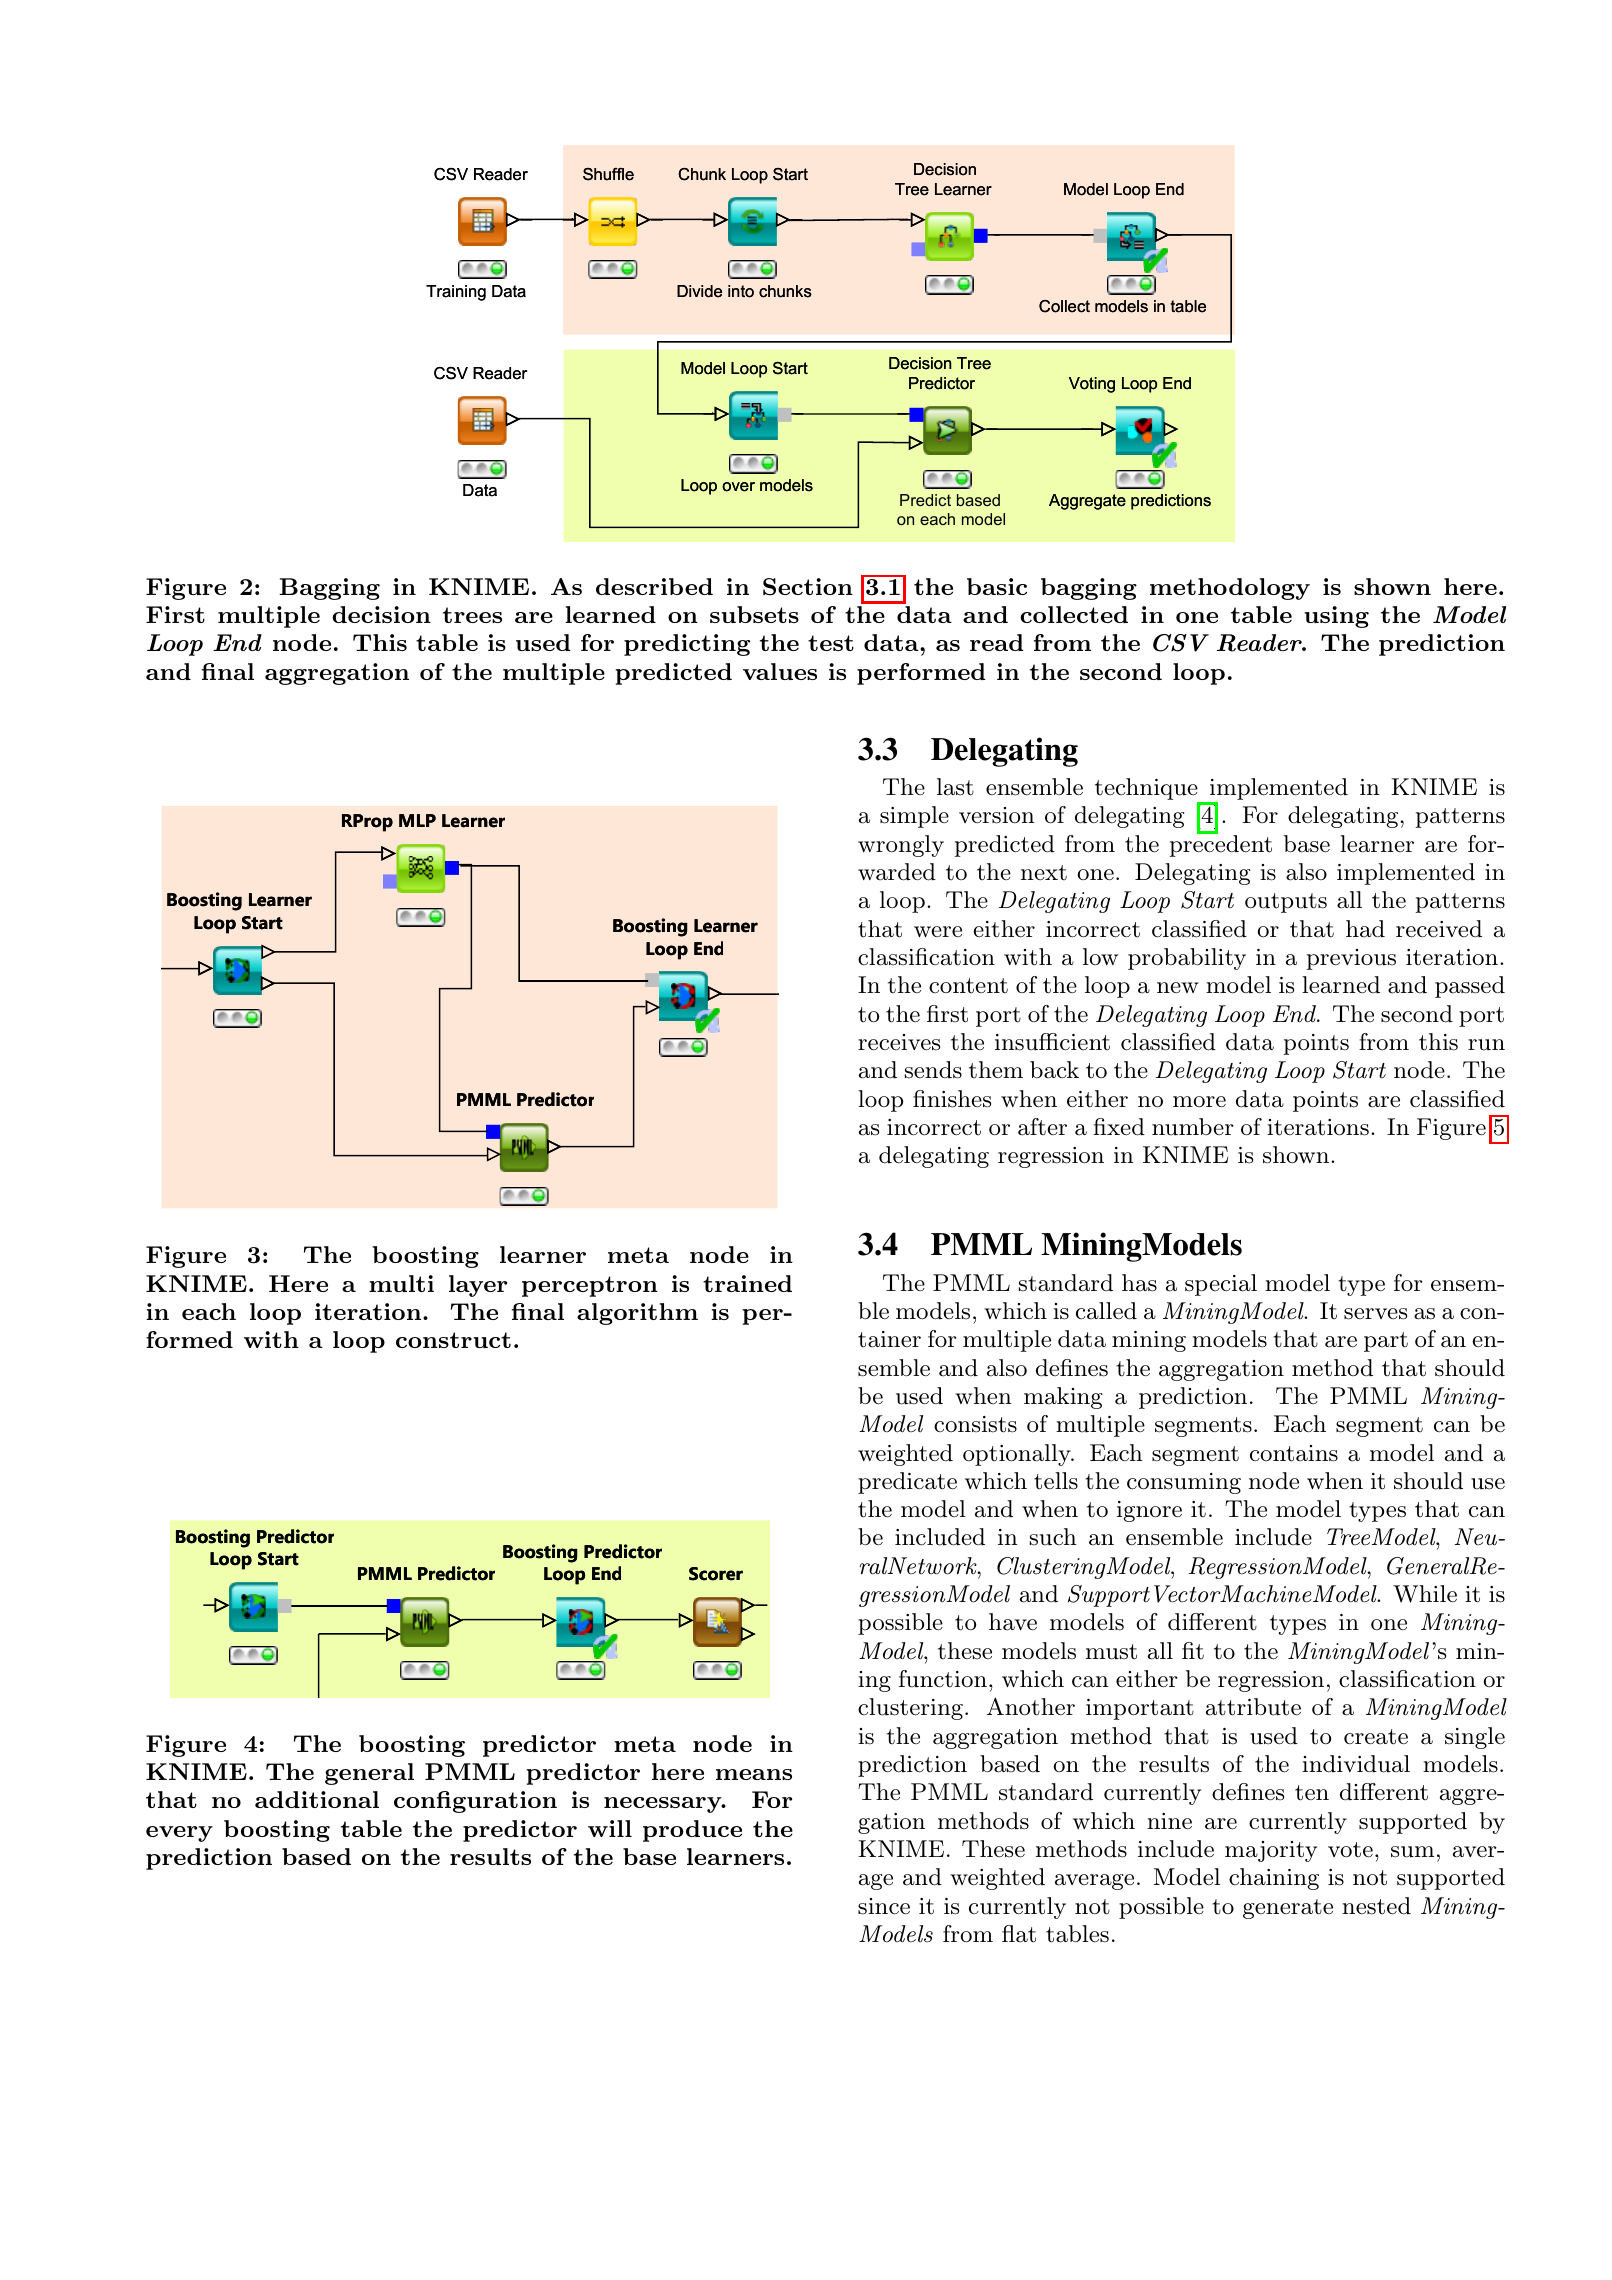  Describe the element at coordinates (899, 1042) in the screenshot. I see `receives` at that location.
